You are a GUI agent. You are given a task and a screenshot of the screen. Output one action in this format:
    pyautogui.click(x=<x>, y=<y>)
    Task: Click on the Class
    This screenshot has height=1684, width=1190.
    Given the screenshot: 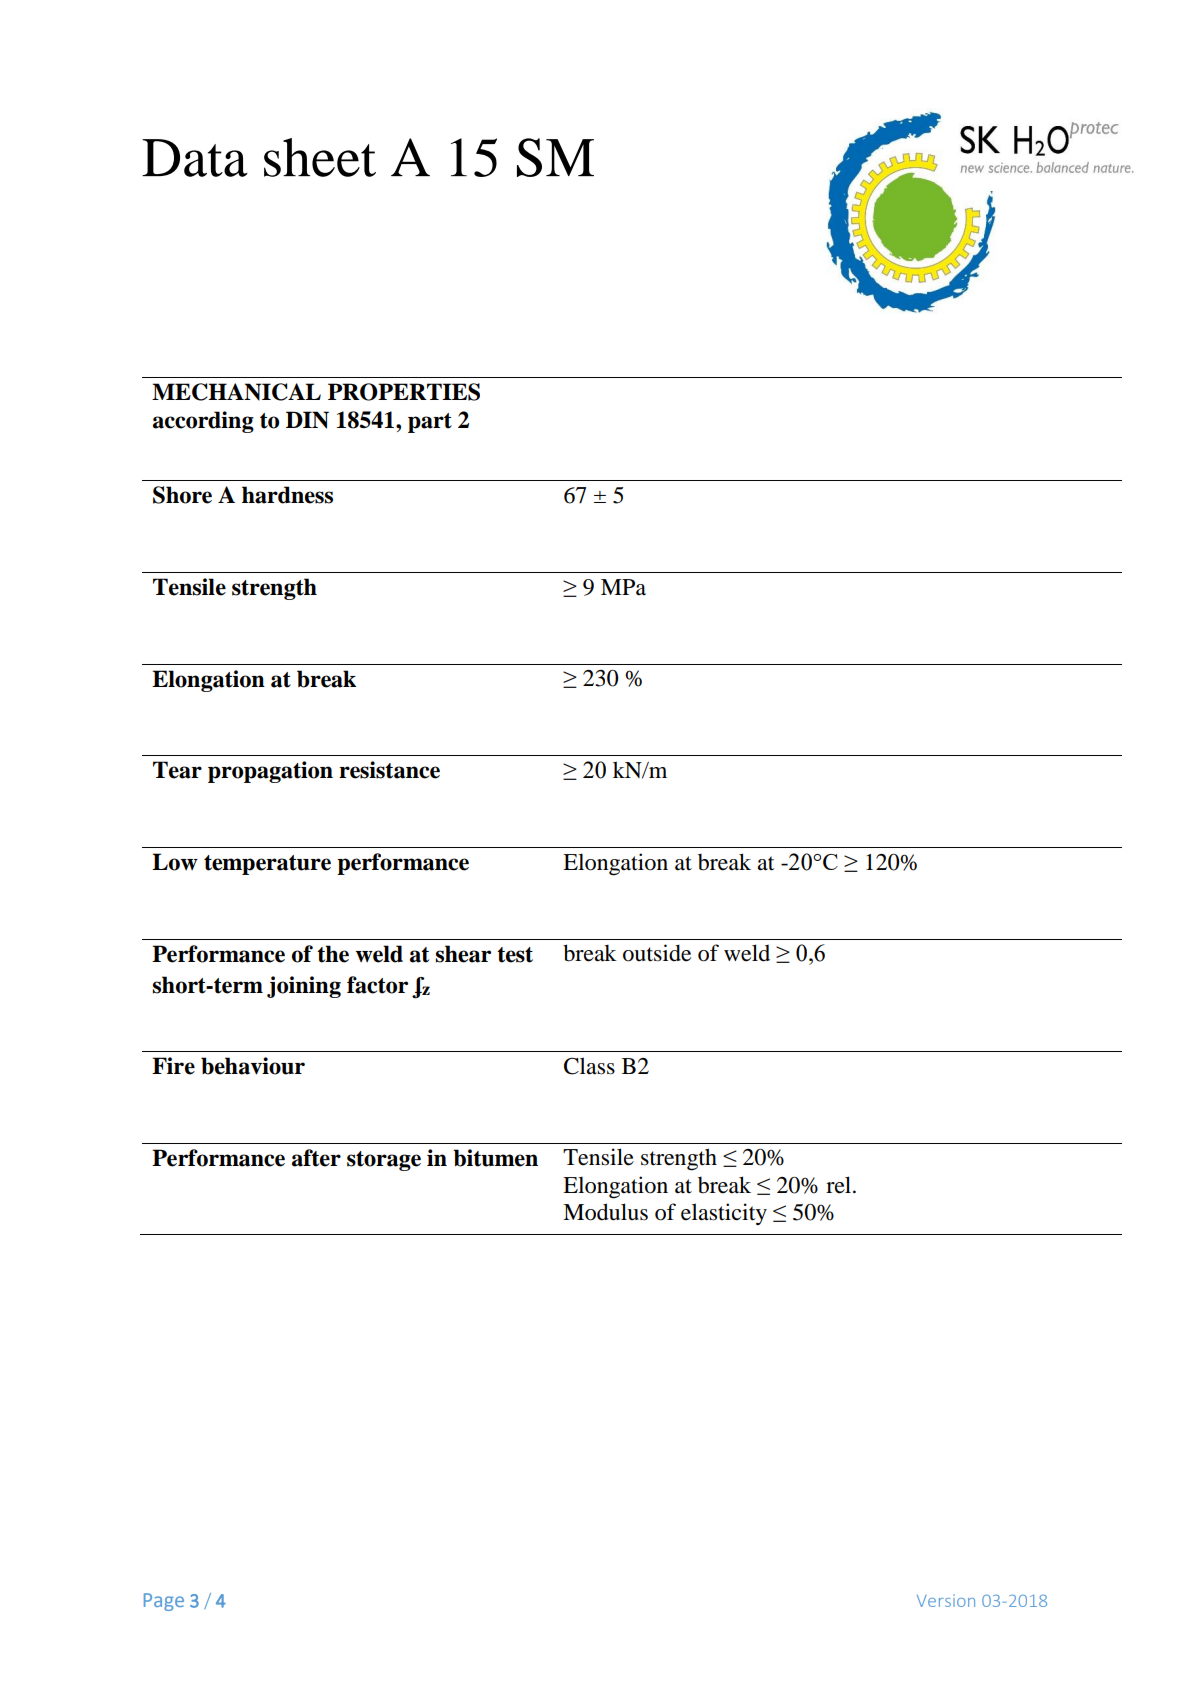 What is the action you would take?
    pyautogui.click(x=589, y=1066)
